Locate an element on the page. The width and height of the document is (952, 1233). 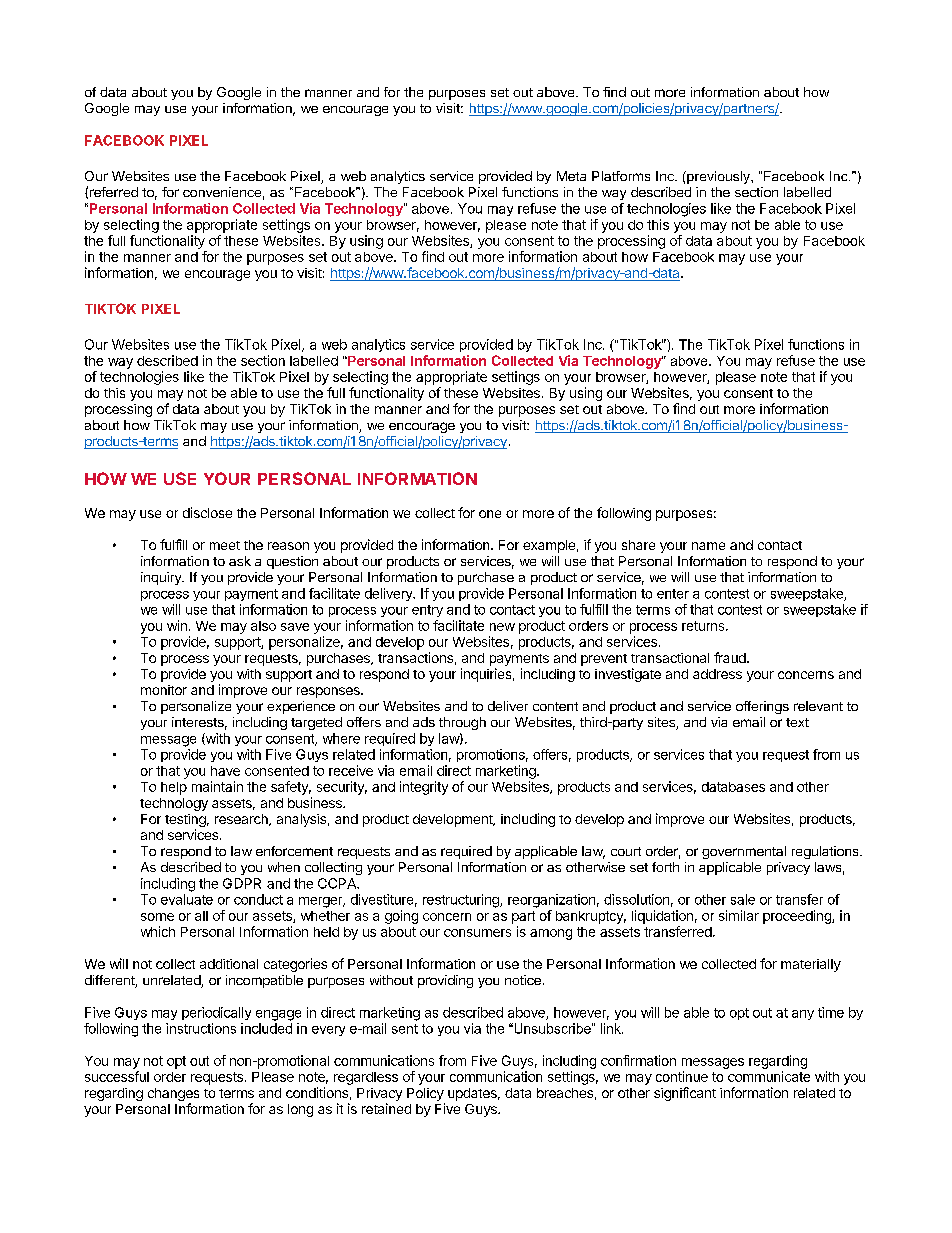
fraud is located at coordinates (731, 657).
